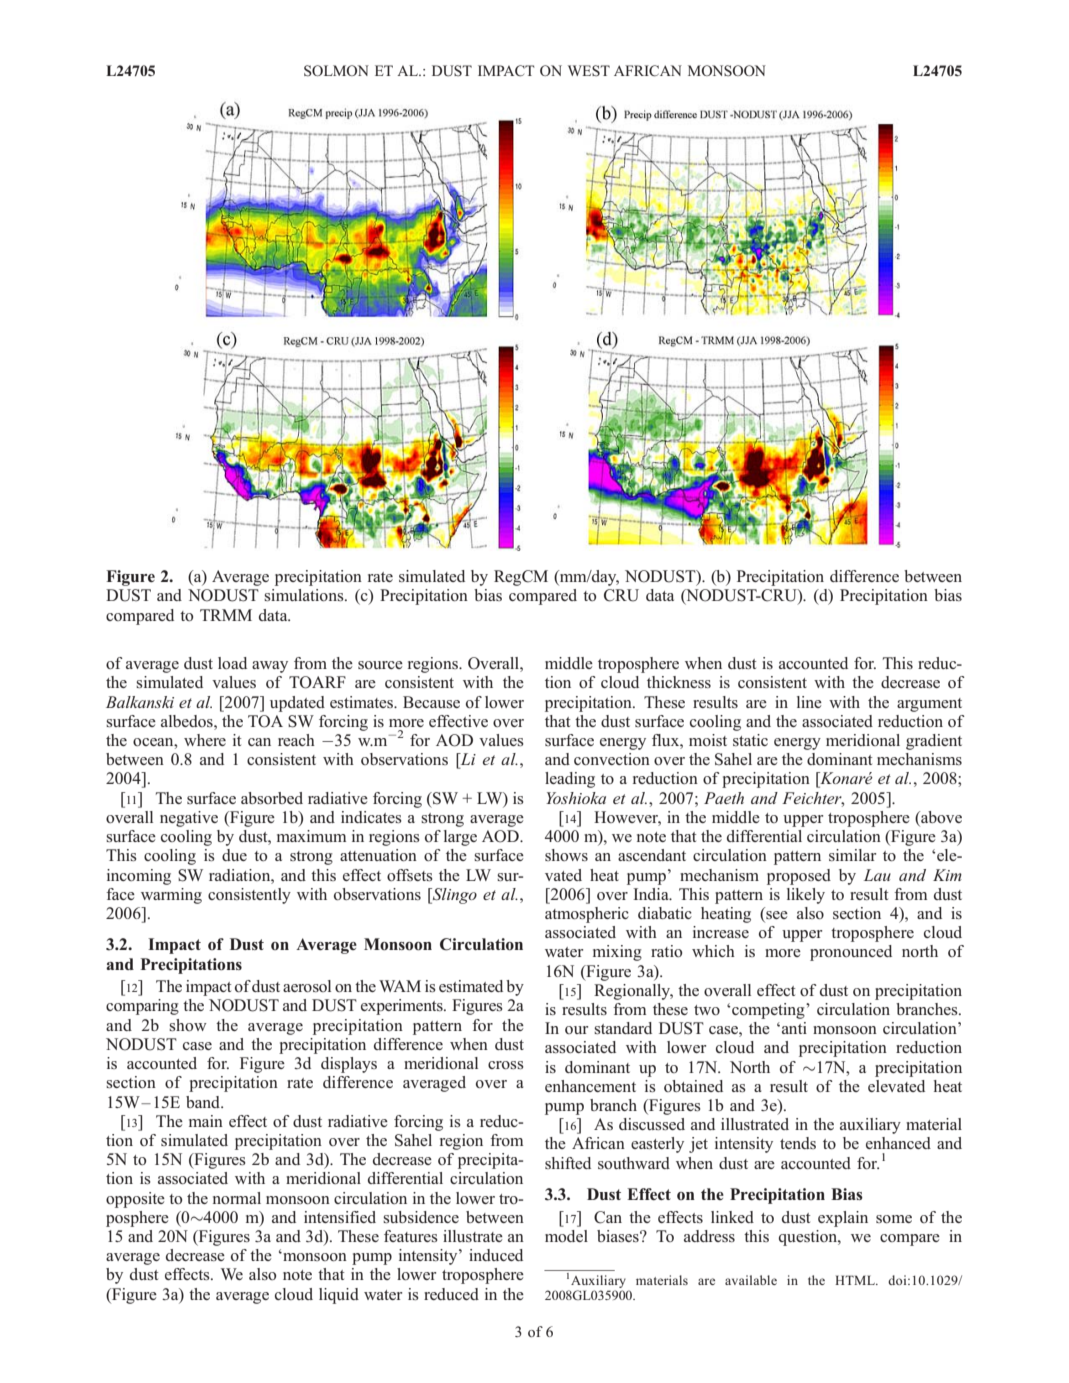  What do you see at coordinates (809, 702) in the screenshot?
I see `line` at bounding box center [809, 702].
